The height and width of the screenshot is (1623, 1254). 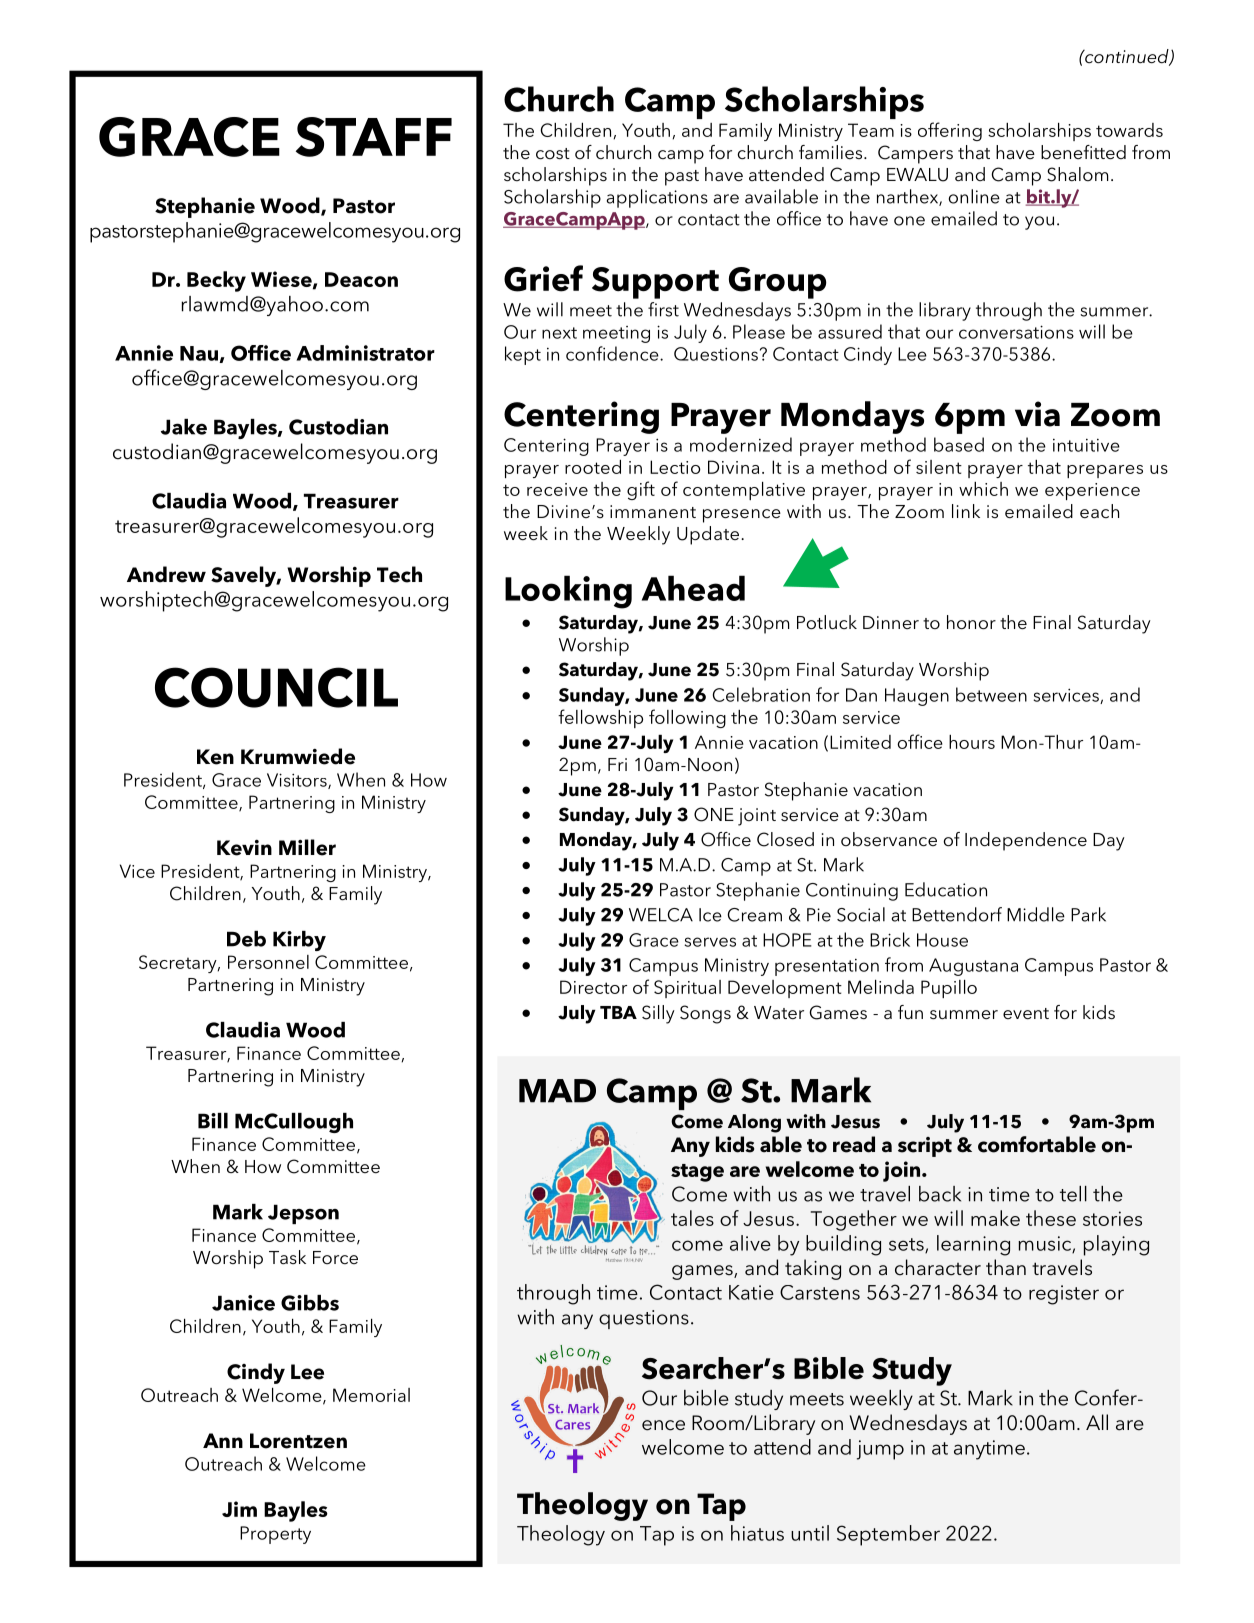 What do you see at coordinates (268, 962) in the screenshot?
I see `Personnel` at bounding box center [268, 962].
